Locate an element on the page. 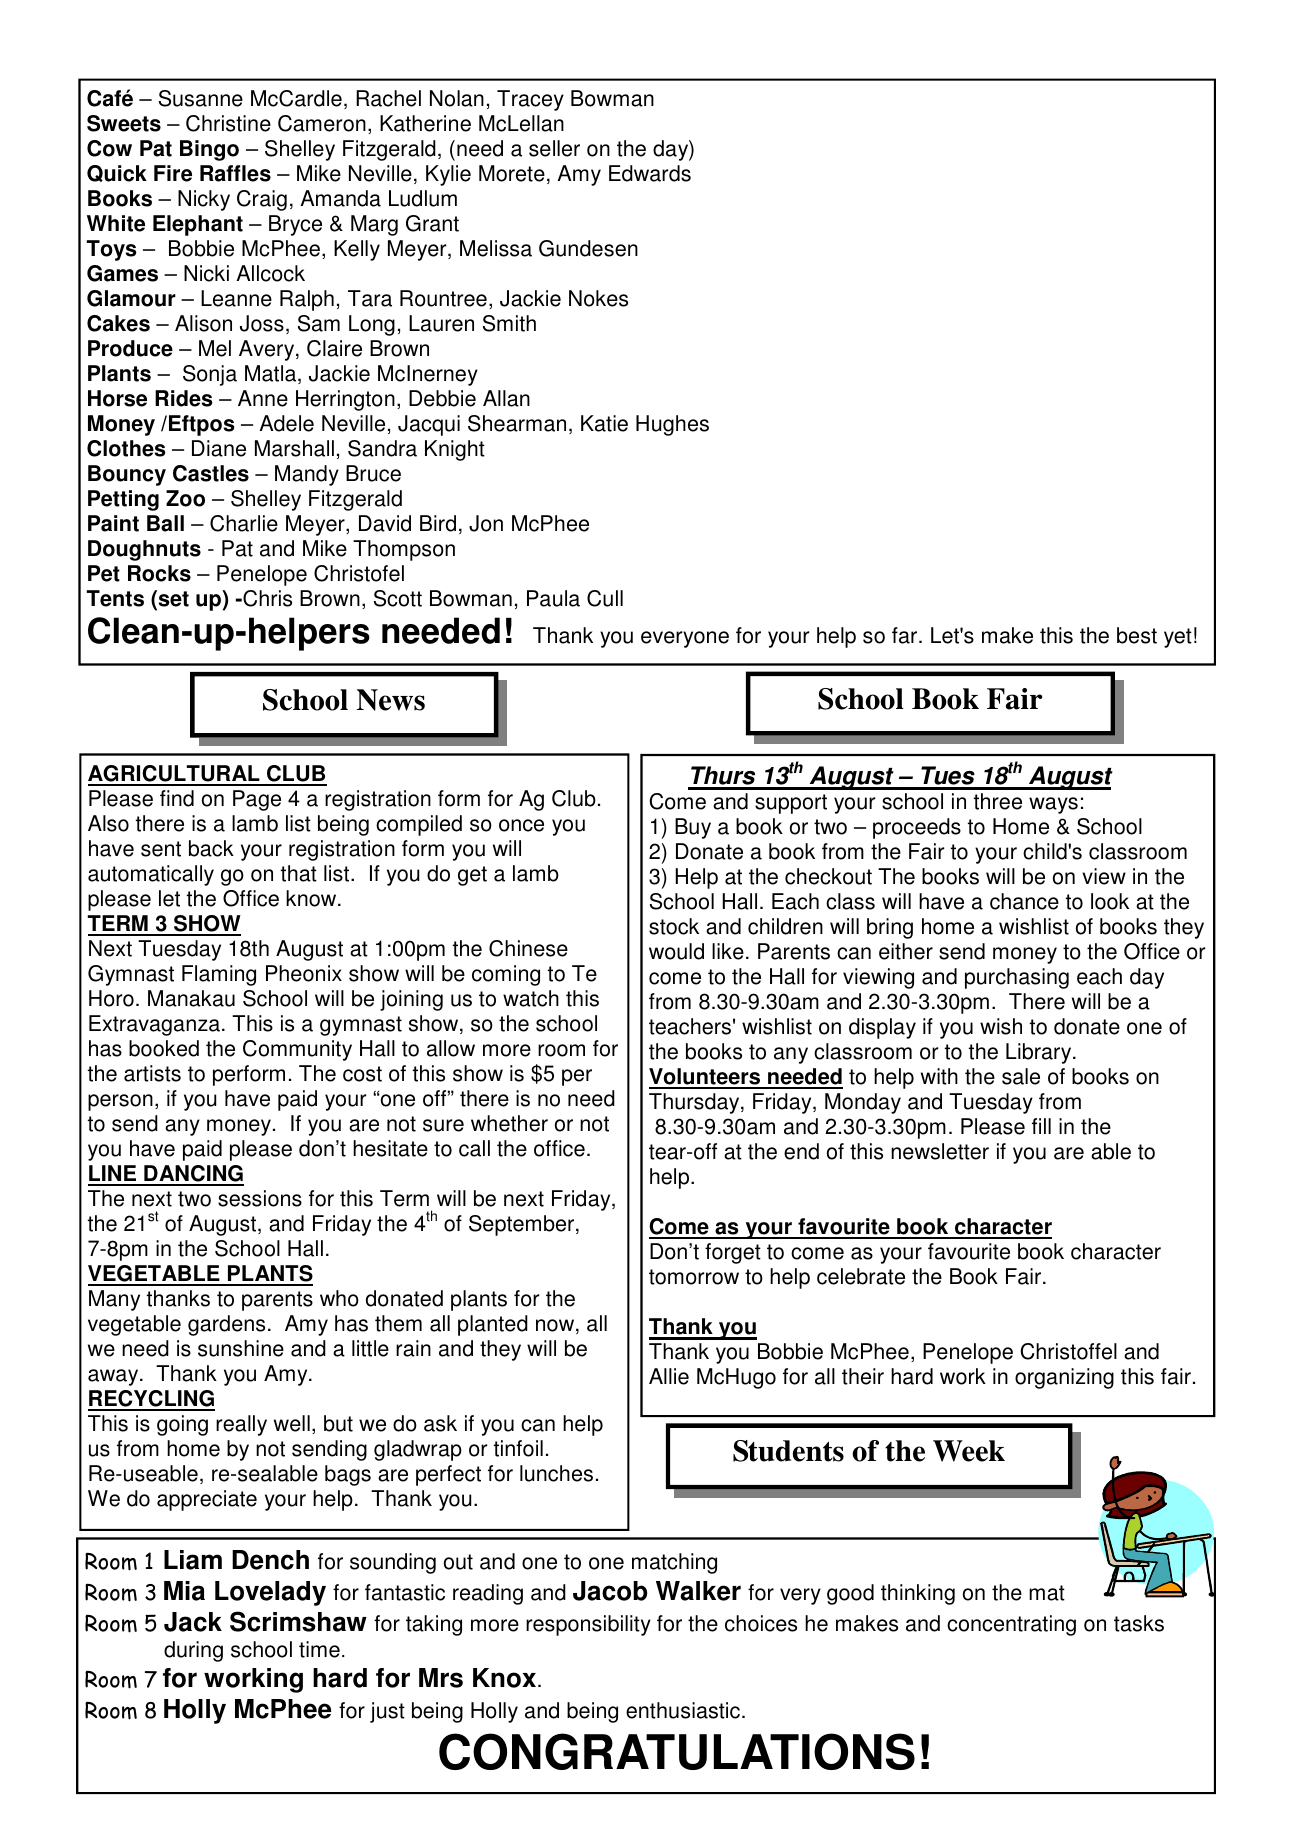 Image resolution: width=1294 pixels, height=1830 pixels. chance is located at coordinates (1024, 901).
